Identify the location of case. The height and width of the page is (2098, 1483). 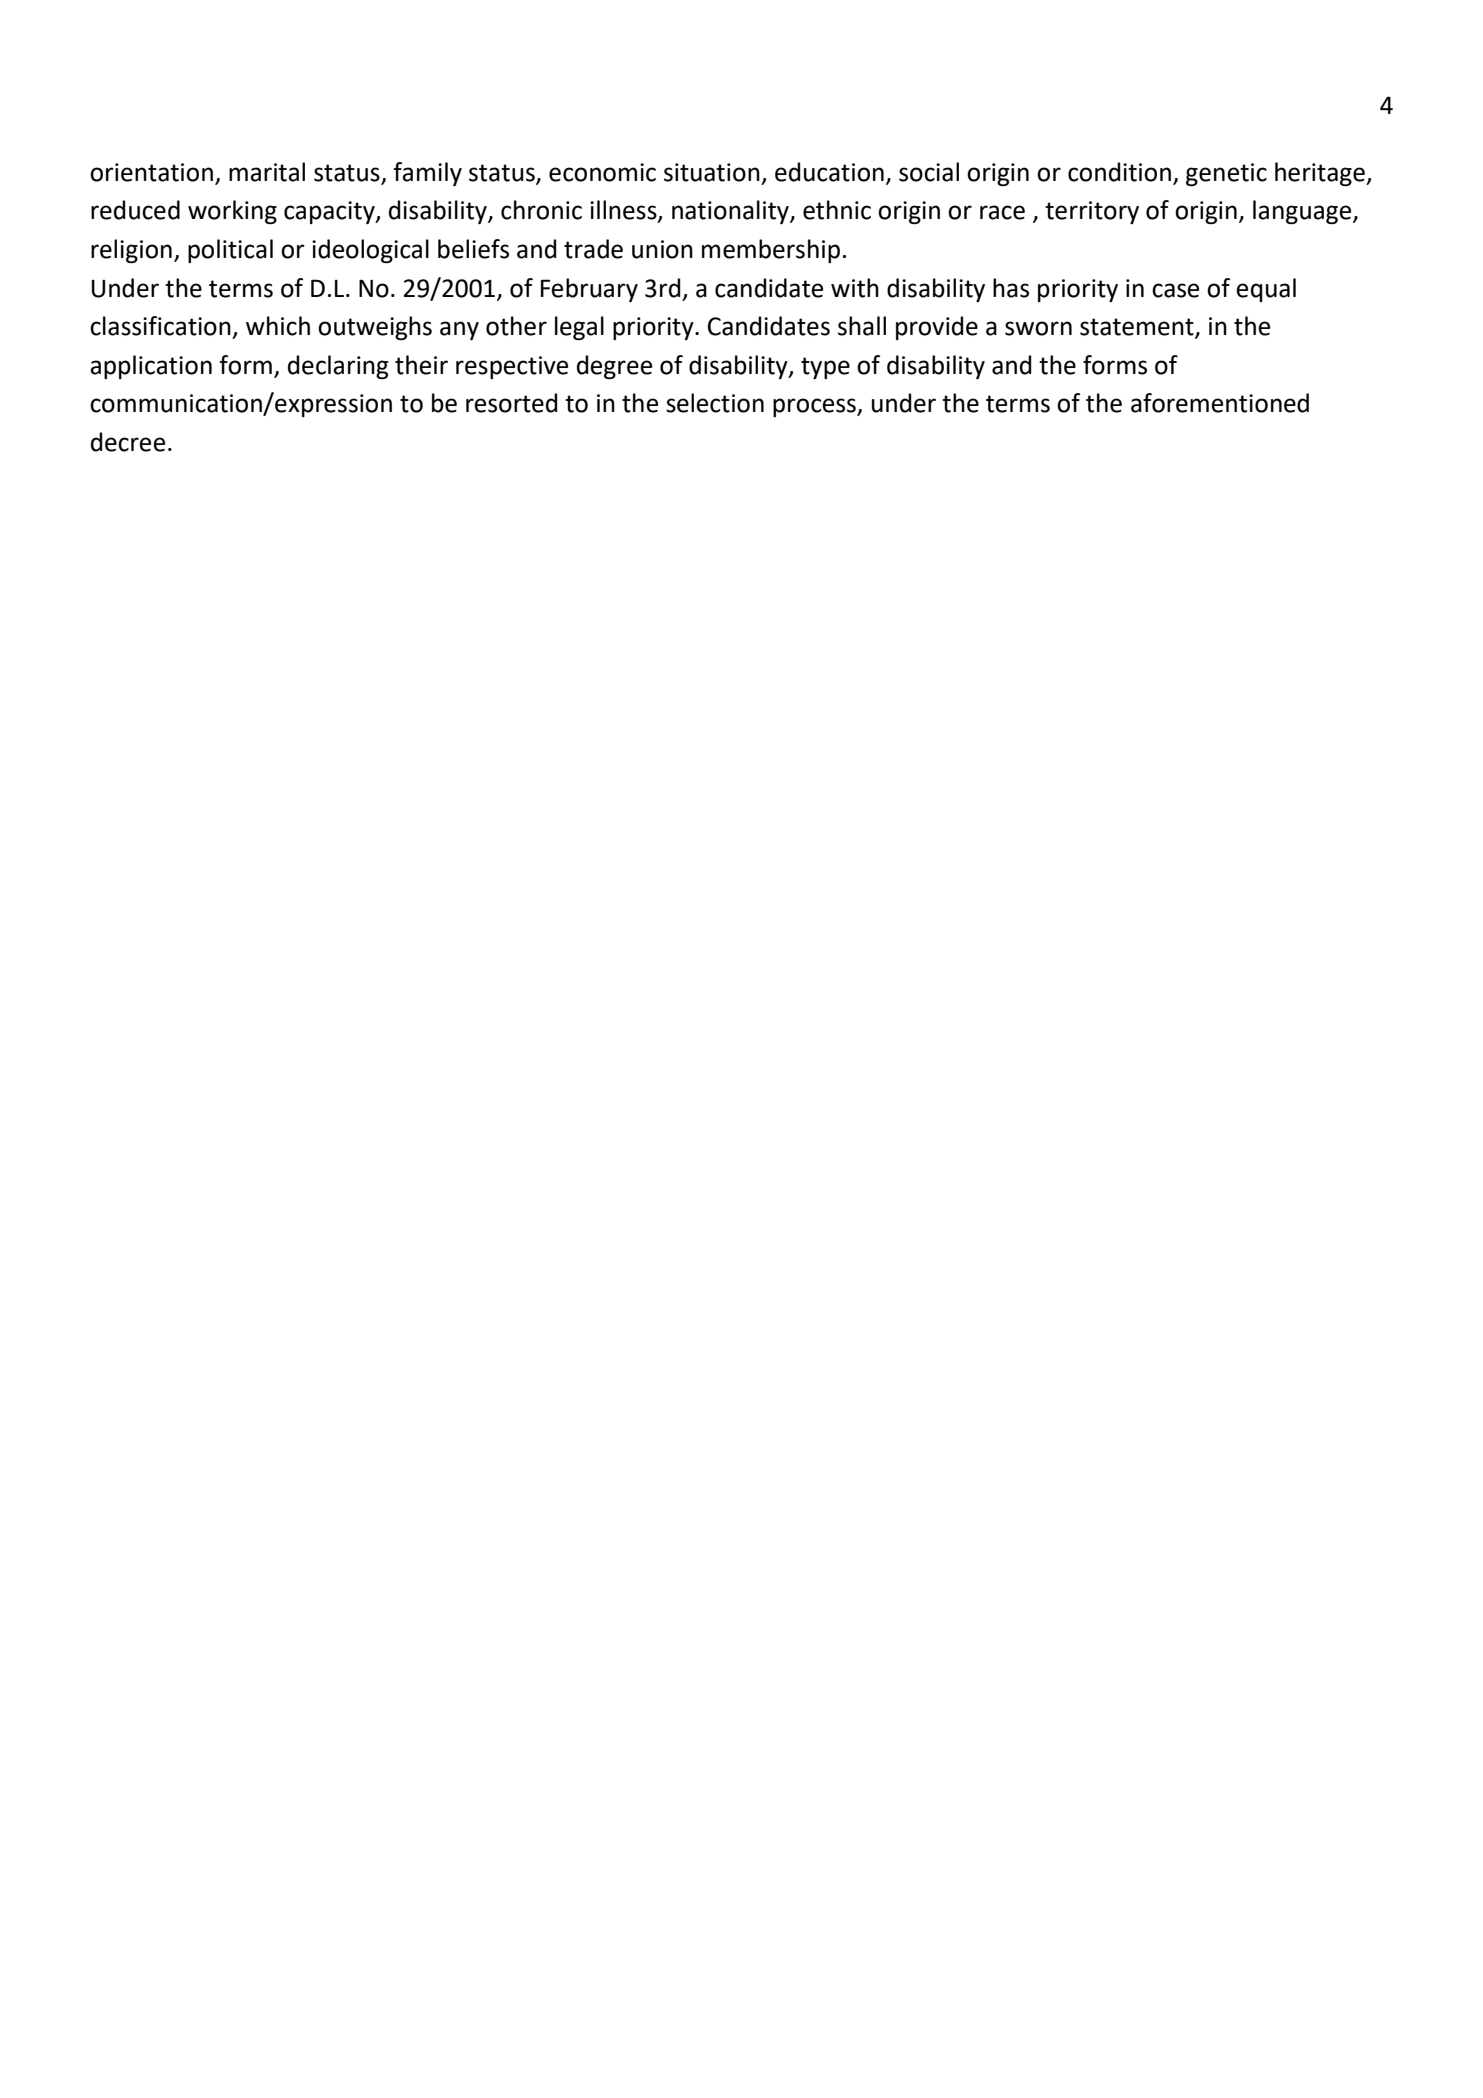
(1175, 290).
